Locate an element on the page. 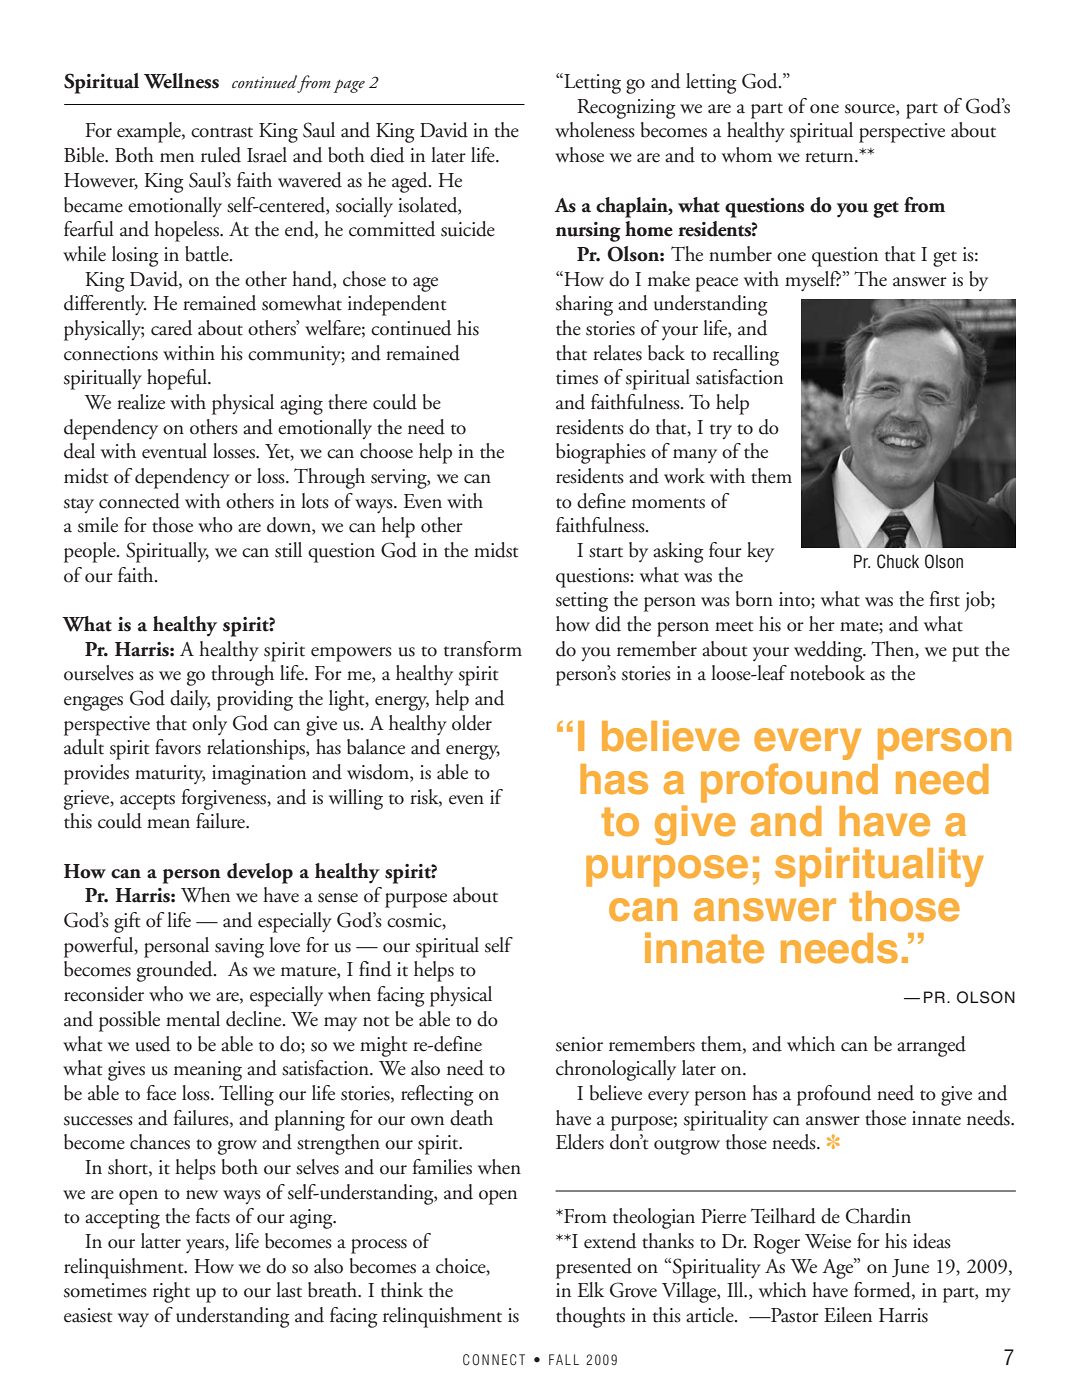 Image resolution: width=1079 pixels, height=1396 pixels. start is located at coordinates (606, 552).
